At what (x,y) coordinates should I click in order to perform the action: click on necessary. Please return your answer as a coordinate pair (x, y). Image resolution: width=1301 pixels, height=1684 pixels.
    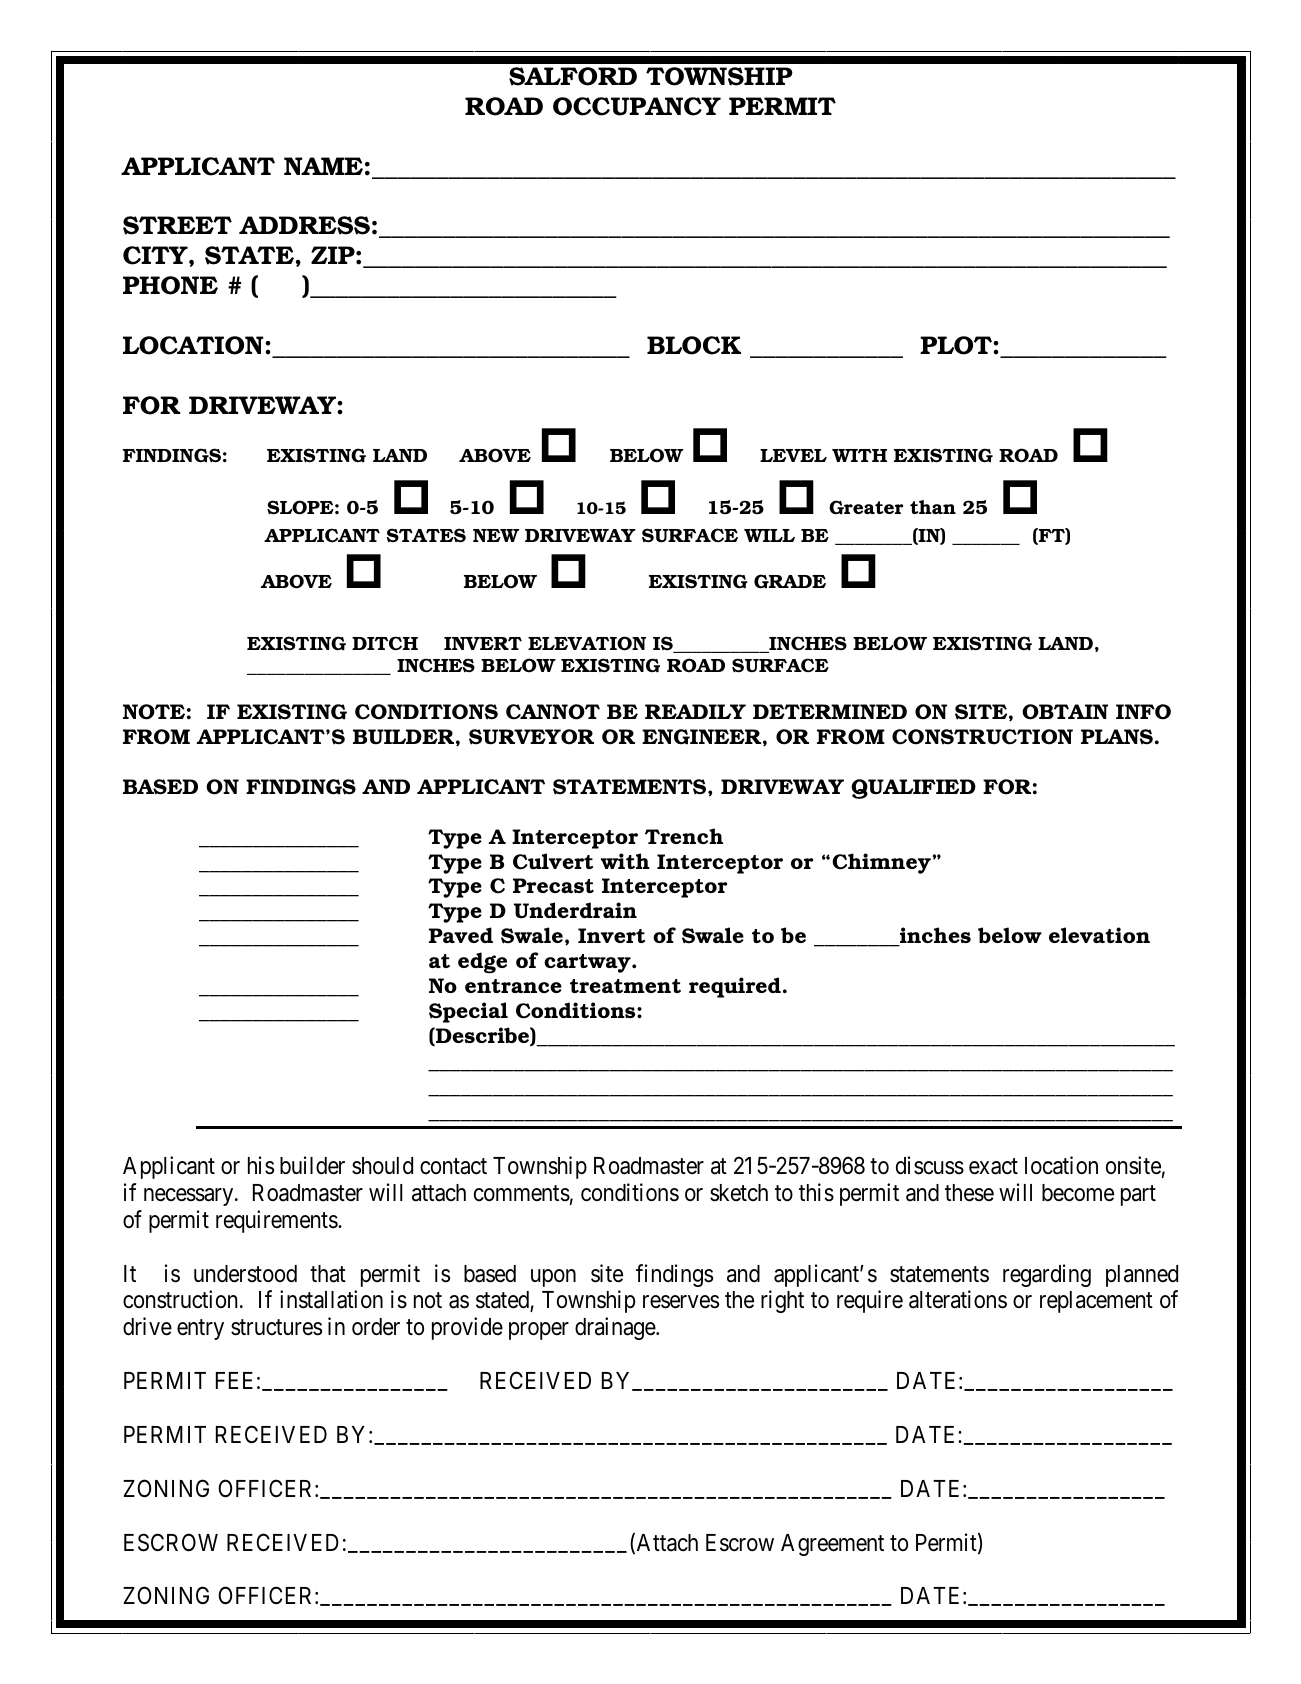
    Looking at the image, I should click on (190, 1197).
